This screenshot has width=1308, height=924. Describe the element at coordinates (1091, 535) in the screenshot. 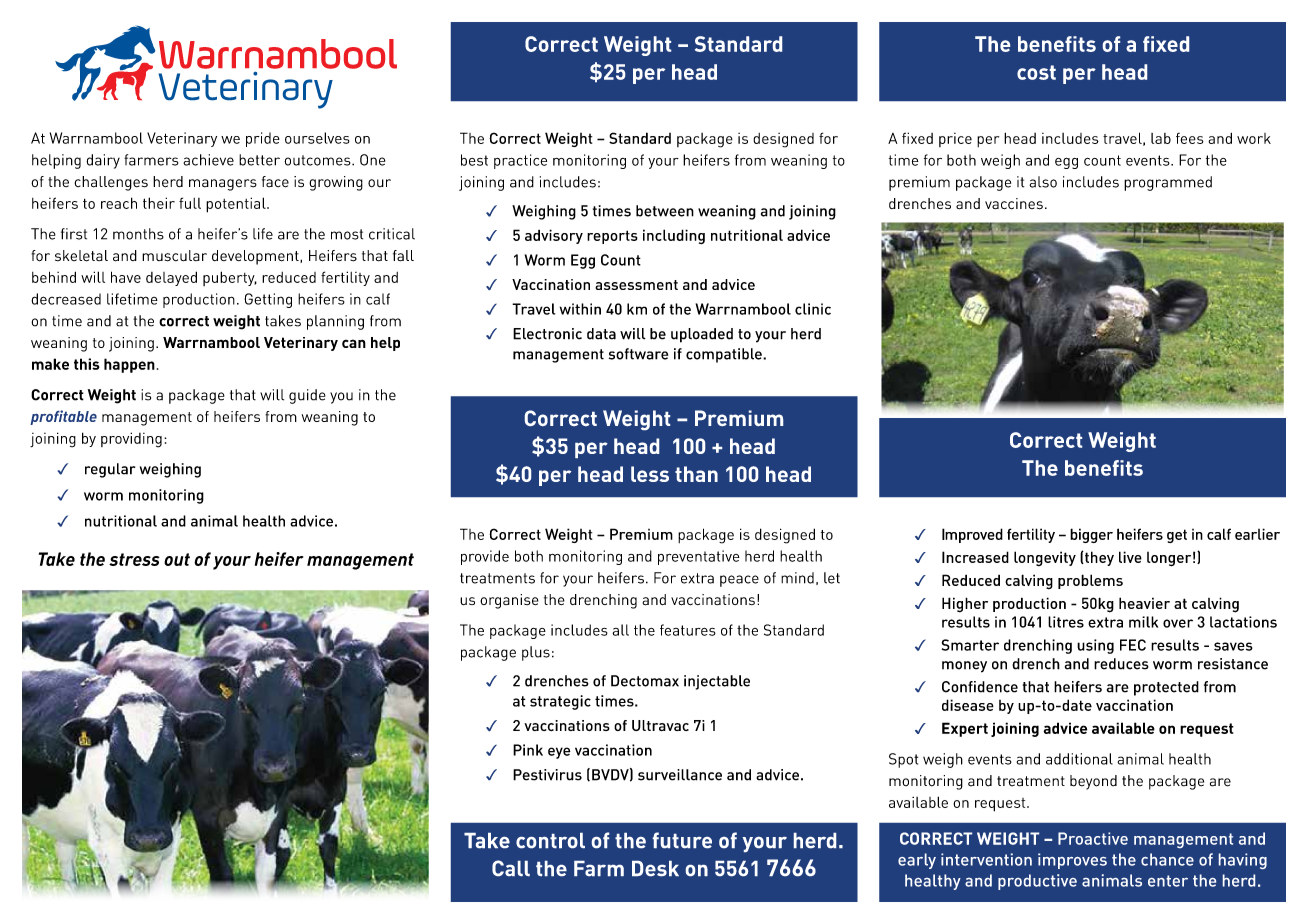

I see `bigger` at that location.
